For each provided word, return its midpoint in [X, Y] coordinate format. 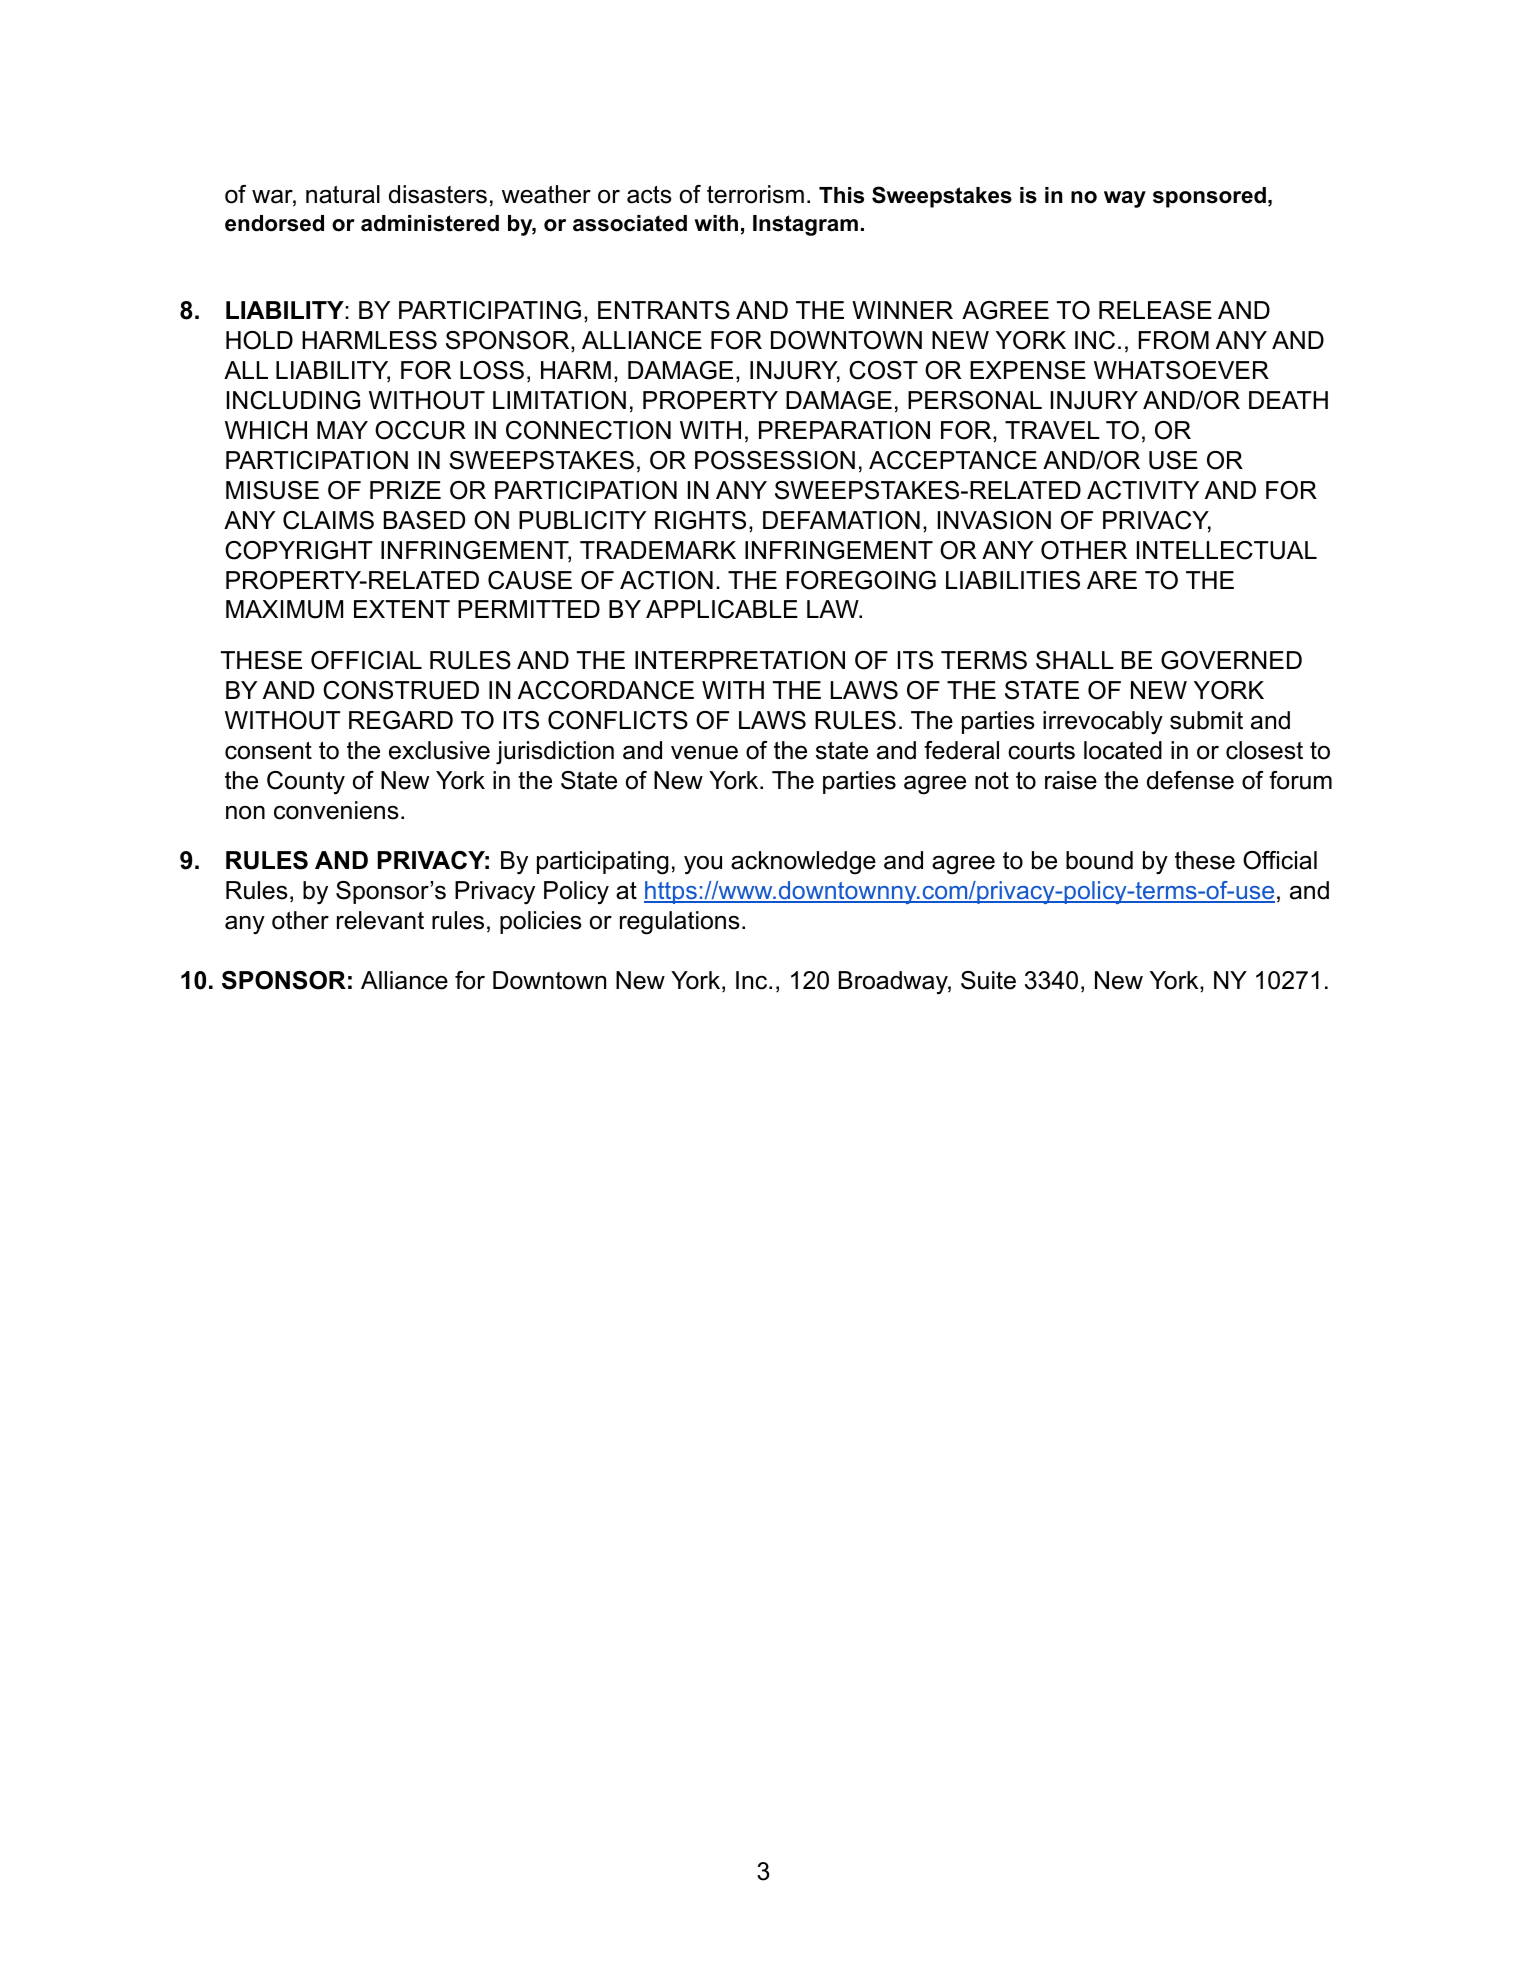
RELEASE [1155, 310]
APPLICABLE [722, 609]
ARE [1112, 580]
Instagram [805, 225]
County [306, 783]
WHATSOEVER [1181, 370]
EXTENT [402, 609]
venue [704, 753]
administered [430, 223]
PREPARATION [844, 430]
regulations [680, 923]
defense [1190, 780]
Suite [988, 980]
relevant [380, 920]
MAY [342, 430]
